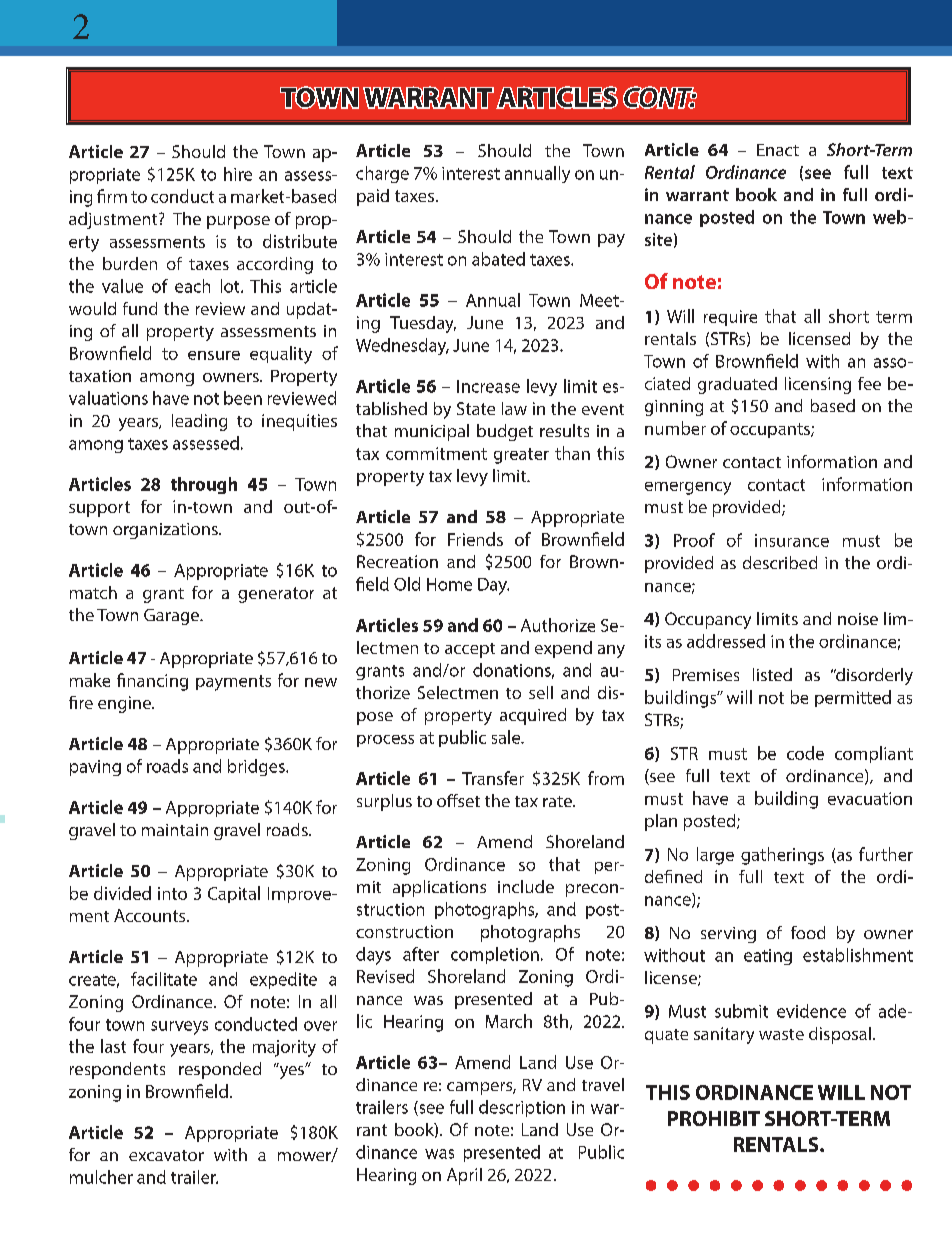 The height and width of the image is (1233, 952). I want to click on occupants, so click(771, 430).
